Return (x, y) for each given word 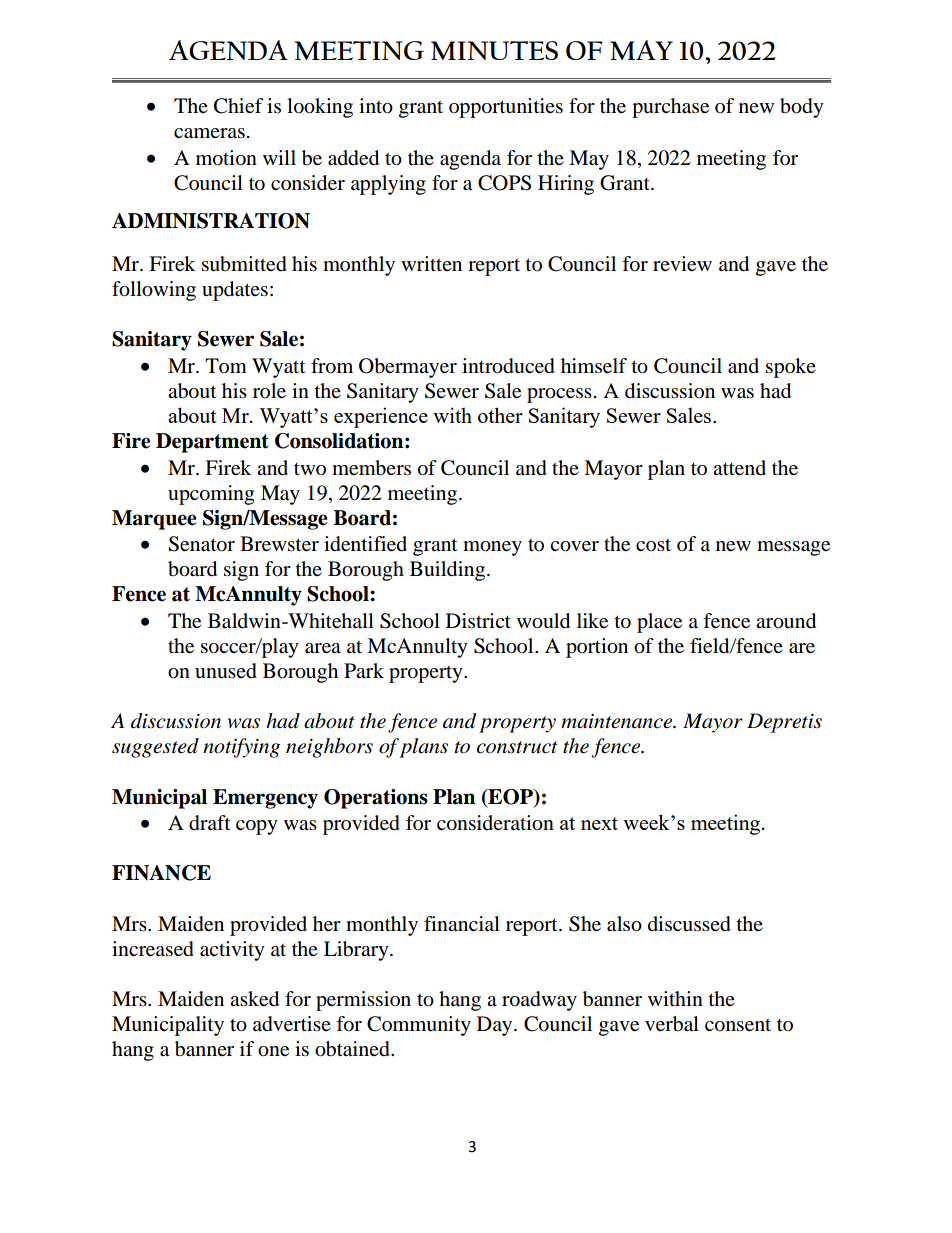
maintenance (617, 721)
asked (254, 999)
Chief (238, 106)
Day (496, 1026)
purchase (670, 108)
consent (738, 1025)
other (500, 415)
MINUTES (494, 50)
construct (517, 747)
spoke (791, 368)
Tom (226, 366)
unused (226, 671)
